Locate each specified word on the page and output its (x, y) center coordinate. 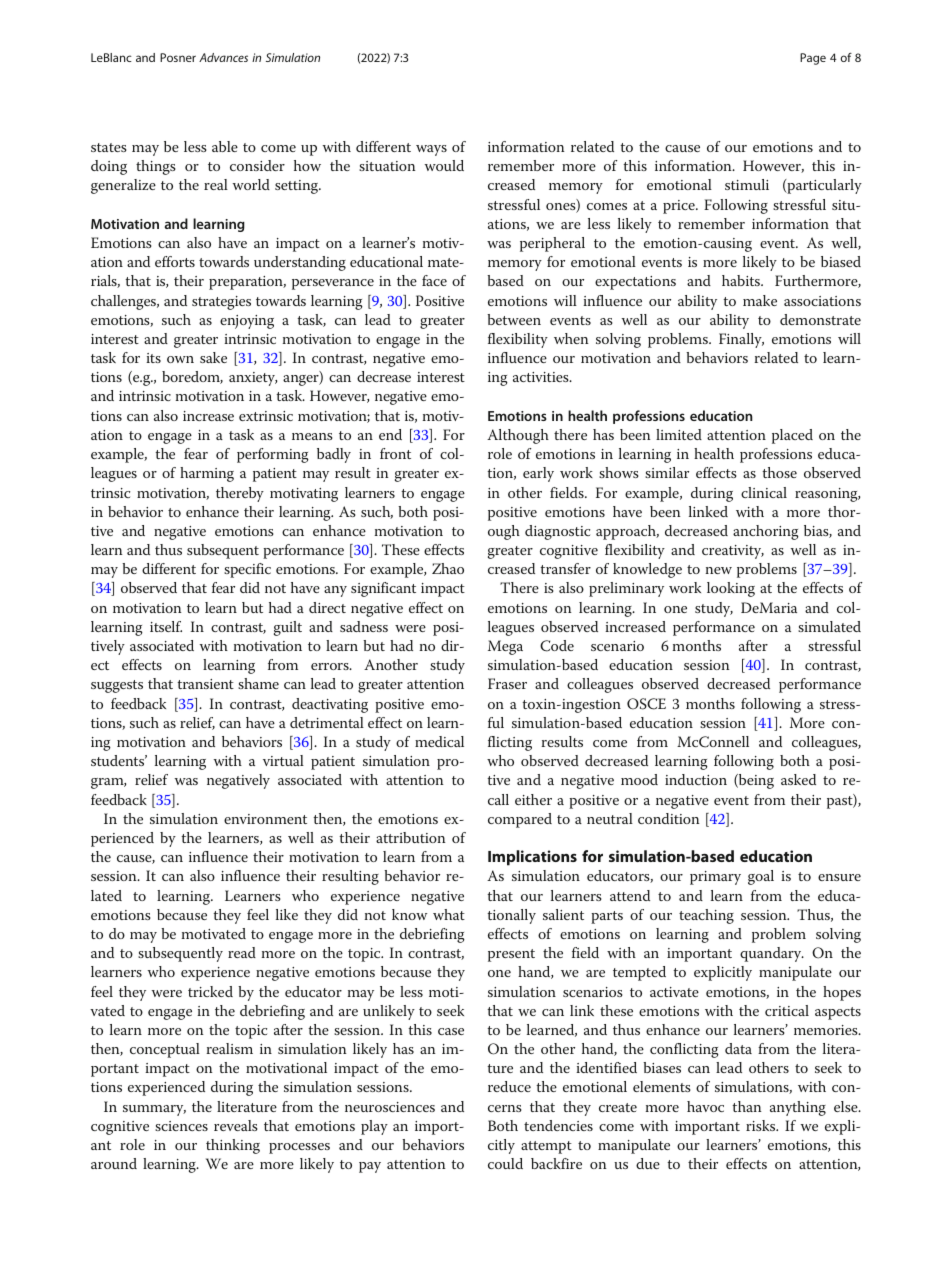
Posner (178, 57)
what (449, 914)
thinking (233, 1146)
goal (761, 877)
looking (731, 589)
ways (431, 150)
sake (213, 357)
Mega (505, 647)
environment (265, 819)
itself (166, 626)
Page (813, 59)
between (514, 319)
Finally (741, 340)
